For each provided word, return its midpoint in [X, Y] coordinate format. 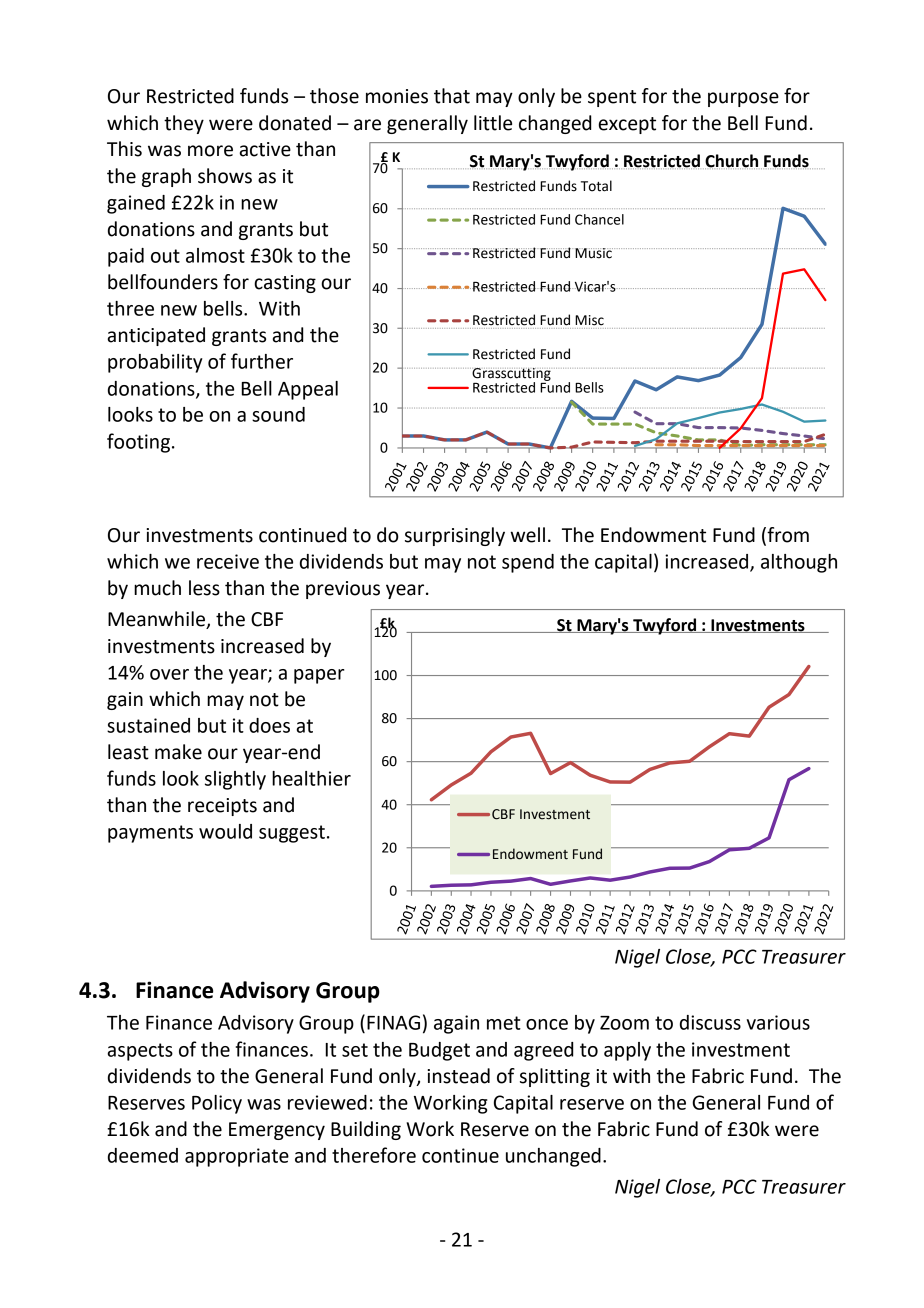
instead [458, 1076]
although [799, 563]
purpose [743, 99]
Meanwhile [157, 620]
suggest [292, 834]
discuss [710, 1022]
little [493, 123]
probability [155, 363]
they [184, 124]
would [225, 831]
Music [594, 253]
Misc [589, 320]
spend [528, 563]
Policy [217, 1104]
